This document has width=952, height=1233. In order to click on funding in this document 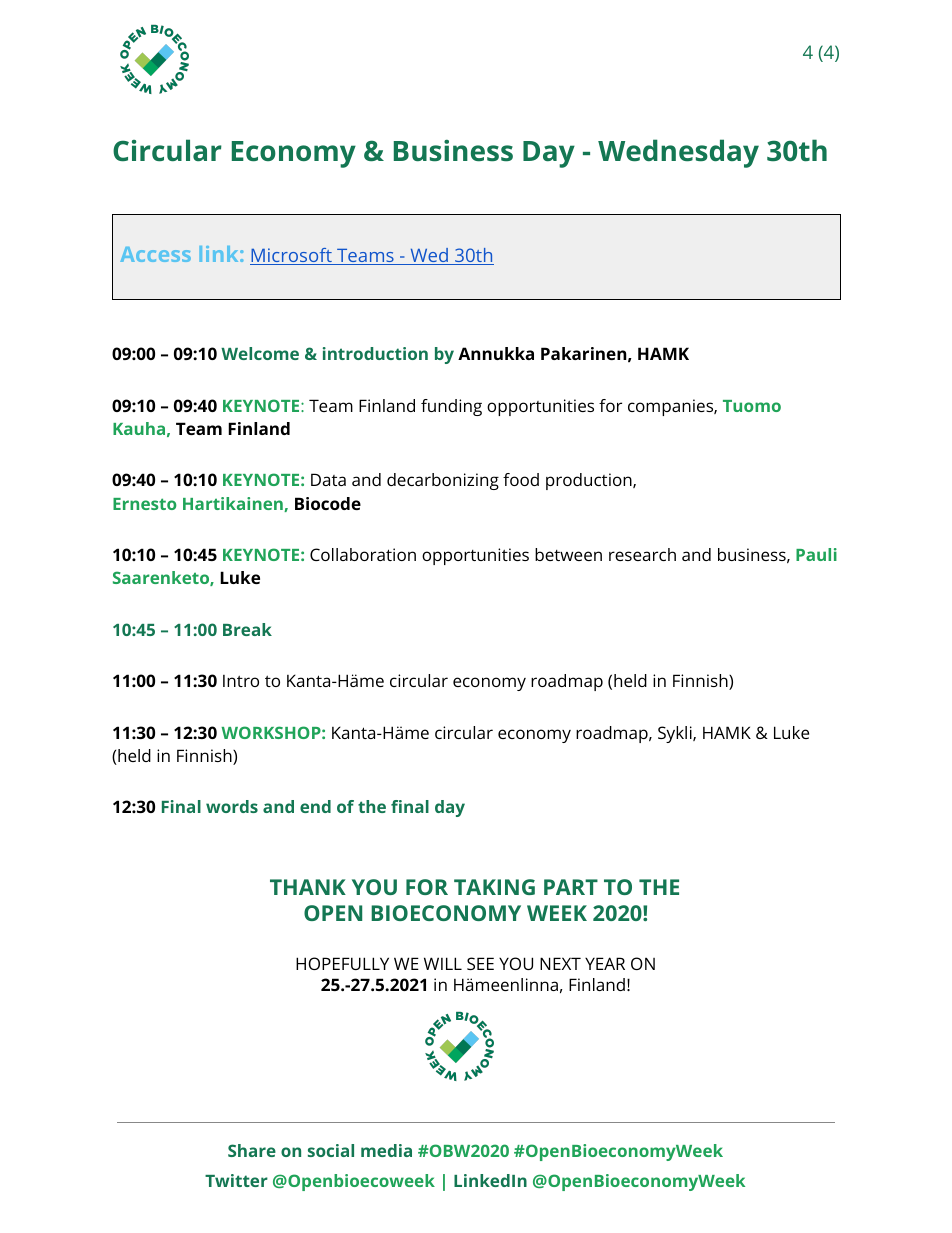, I will do `click(451, 407)`.
